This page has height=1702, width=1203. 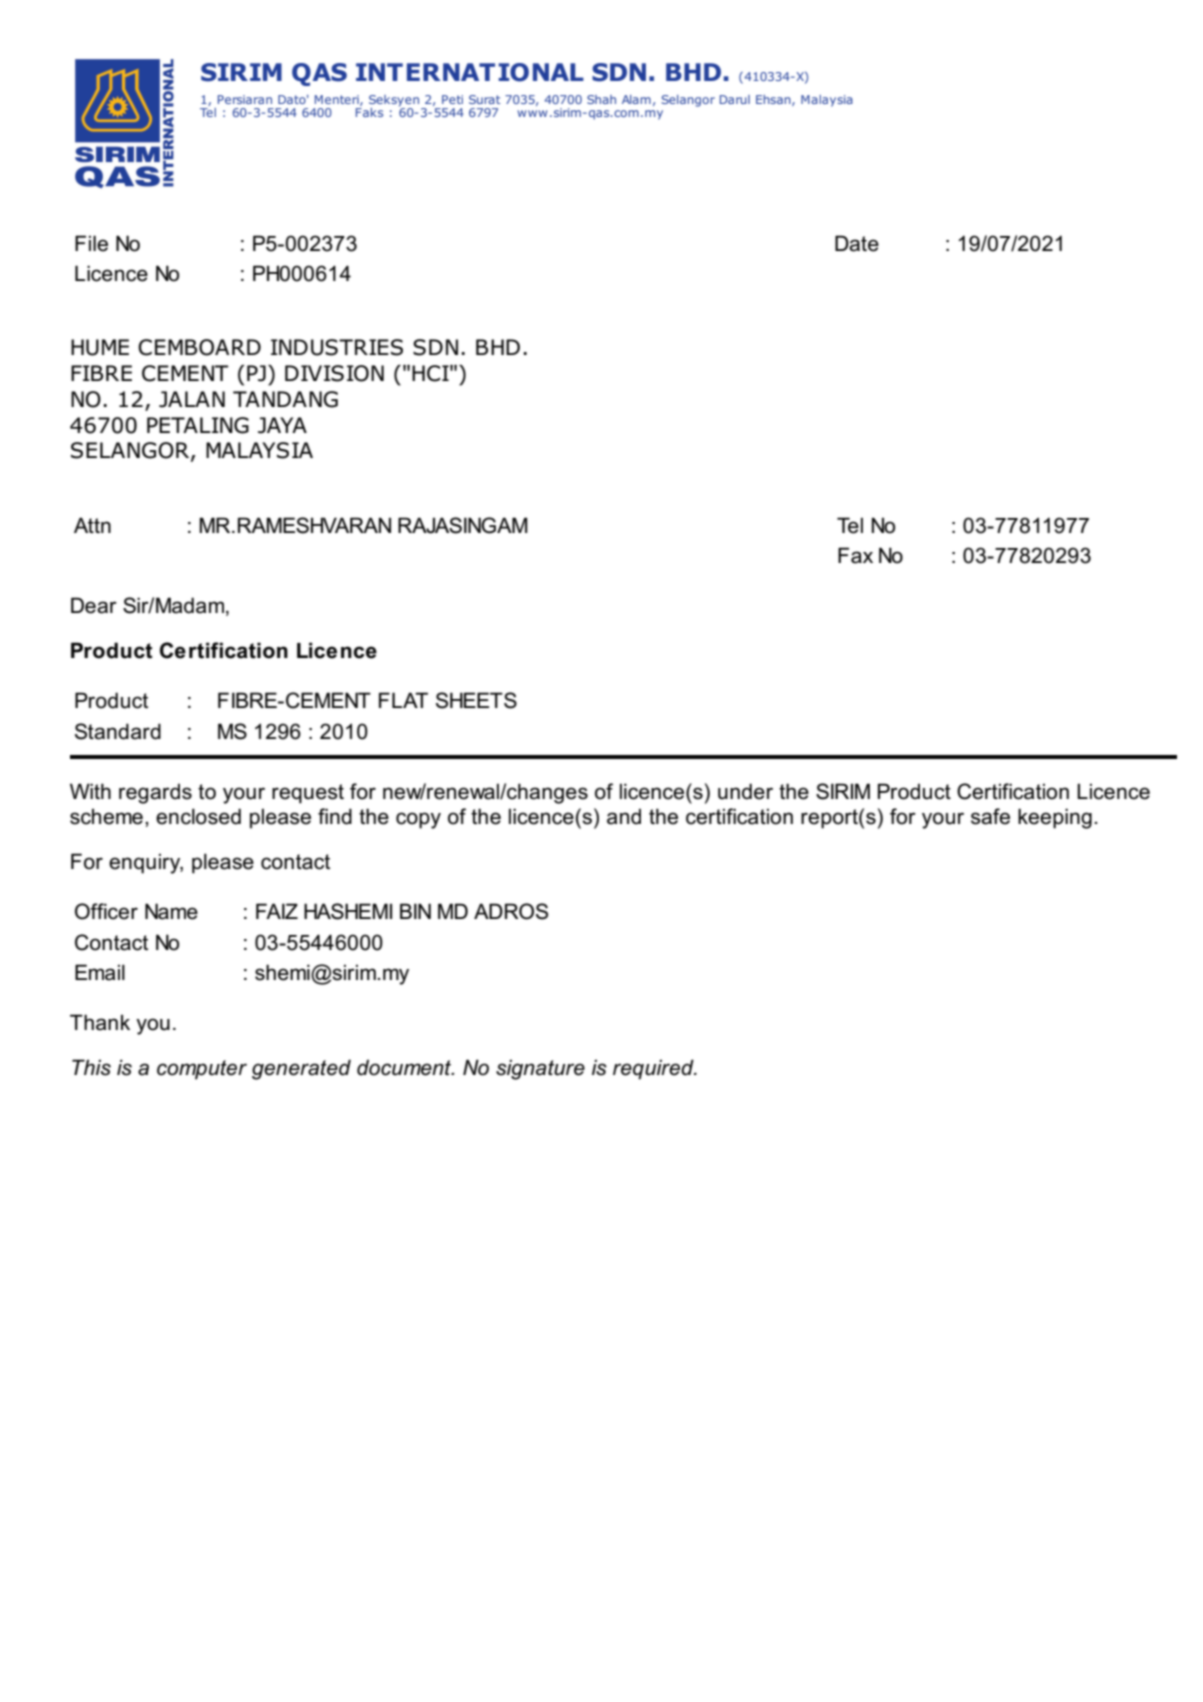 I want to click on computer, so click(x=202, y=1070).
